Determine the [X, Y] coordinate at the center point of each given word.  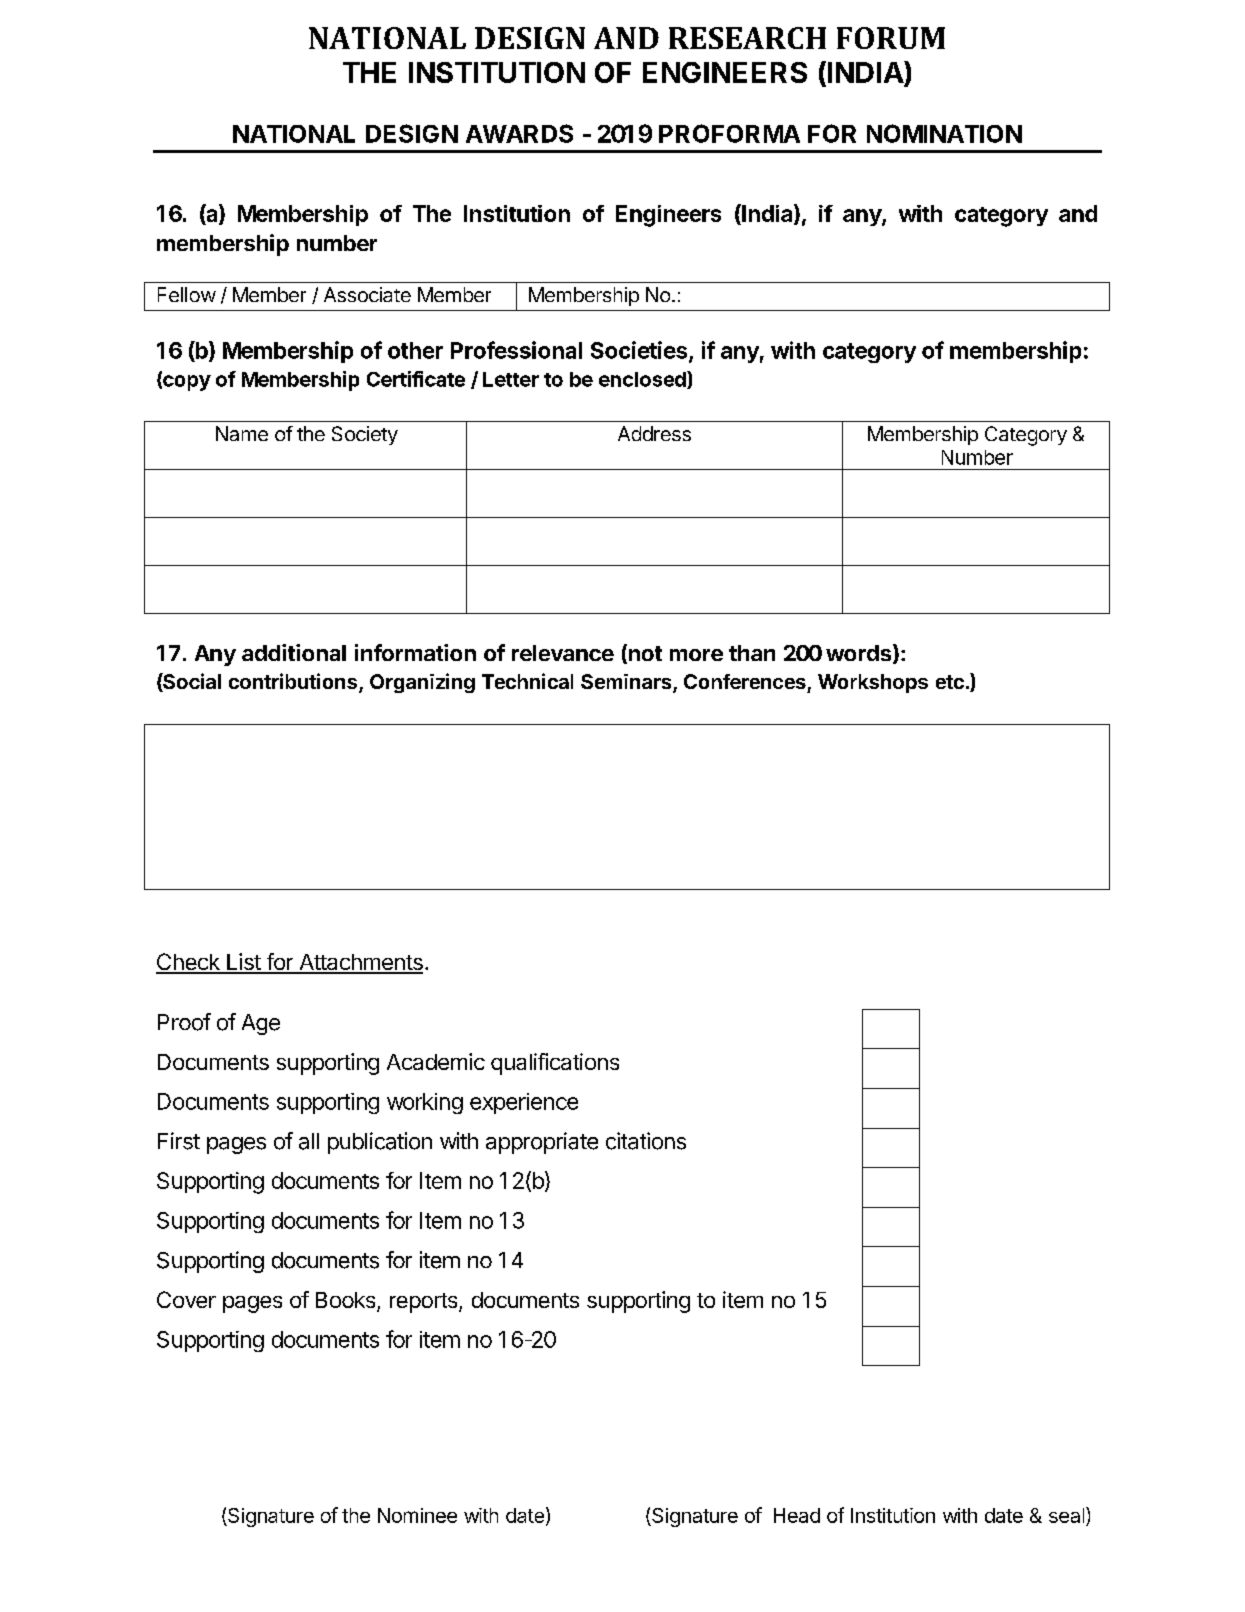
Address [654, 433]
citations [646, 1141]
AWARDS [519, 133]
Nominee [417, 1515]
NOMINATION [944, 133]
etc [950, 682]
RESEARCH [747, 38]
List [243, 963]
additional [294, 652]
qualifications [555, 1064]
